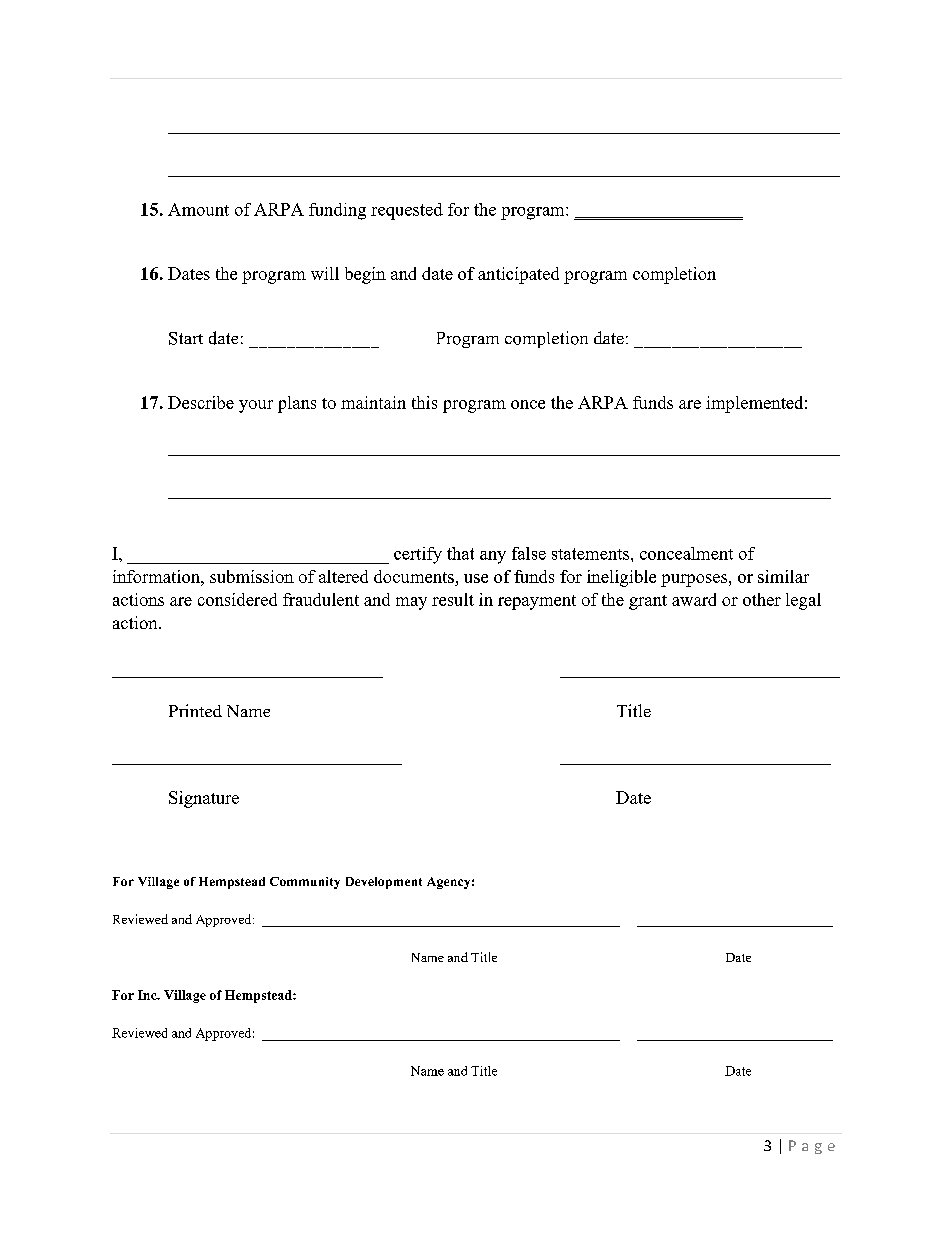 The width and height of the screenshot is (952, 1233). Describe the element at coordinates (762, 599) in the screenshot. I see `other` at that location.
